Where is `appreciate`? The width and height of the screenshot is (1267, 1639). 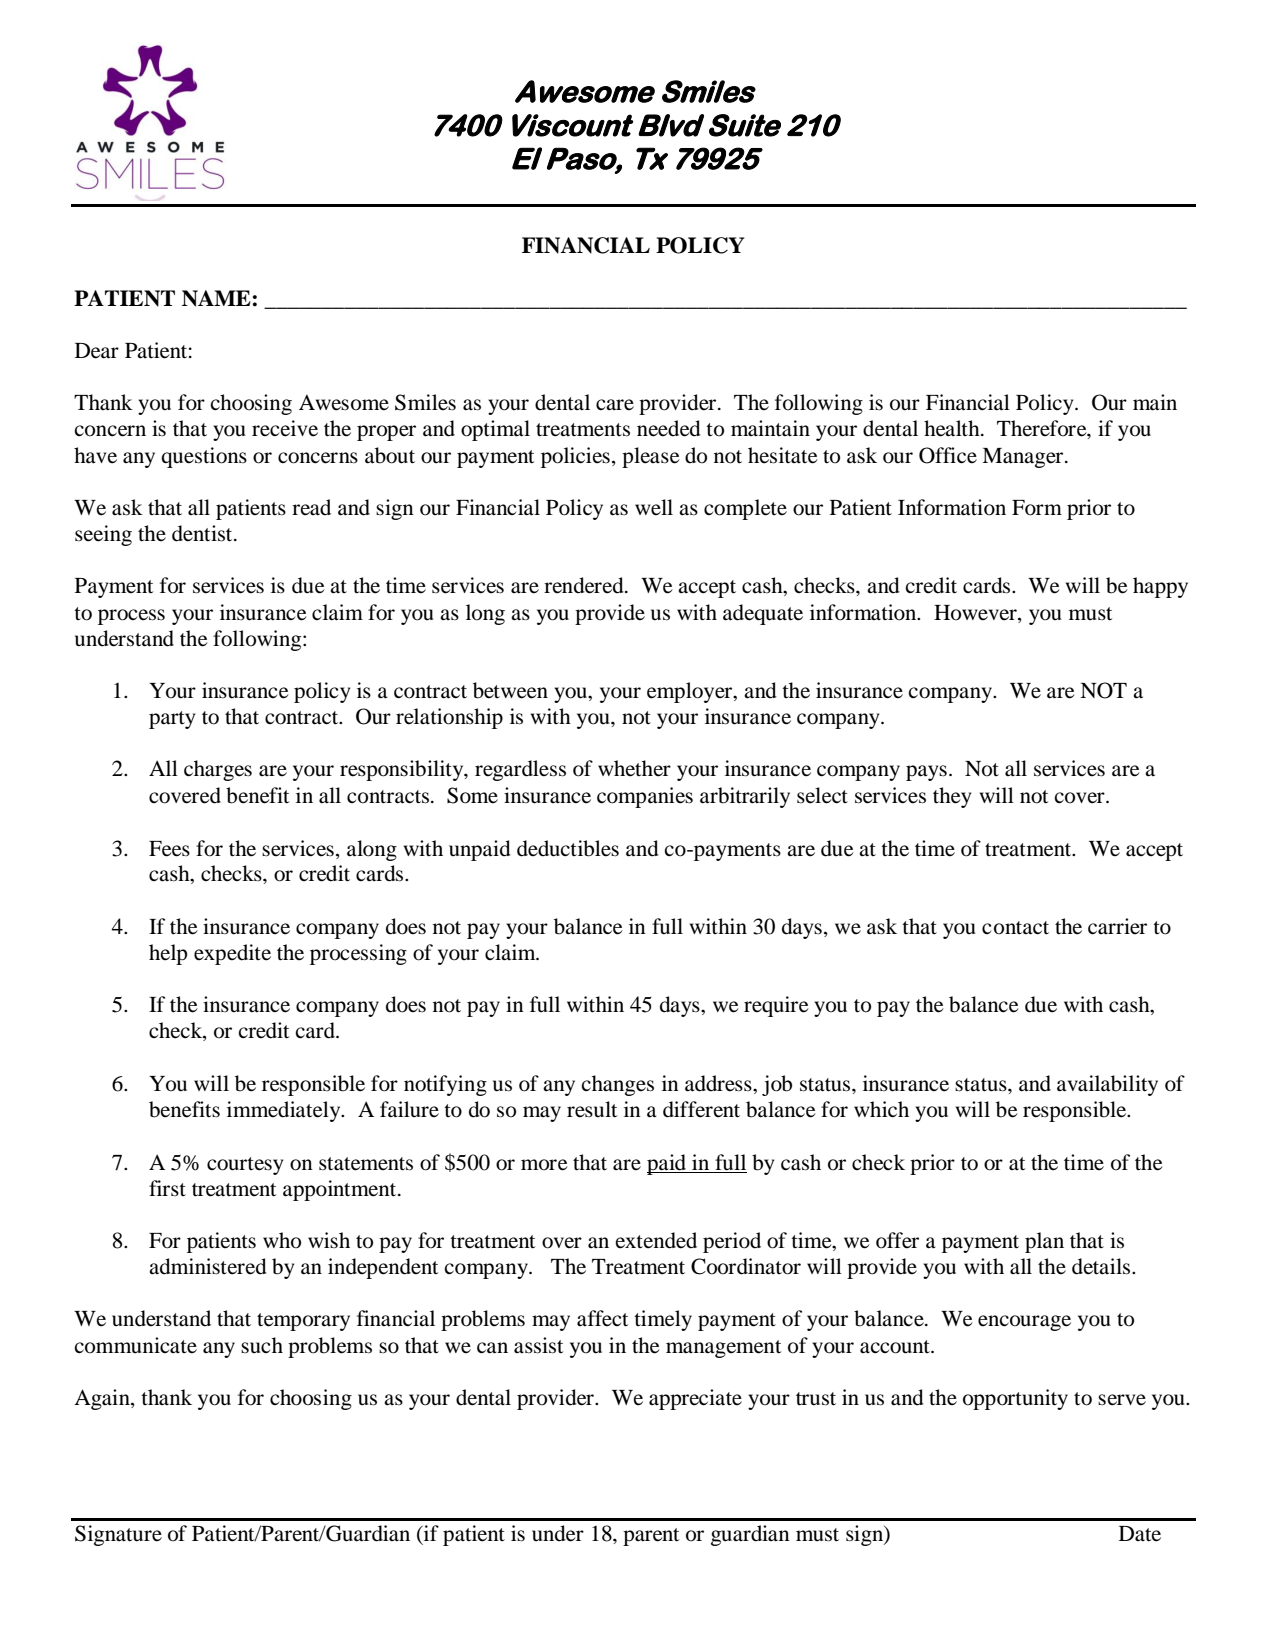
appreciate is located at coordinates (695, 1399).
